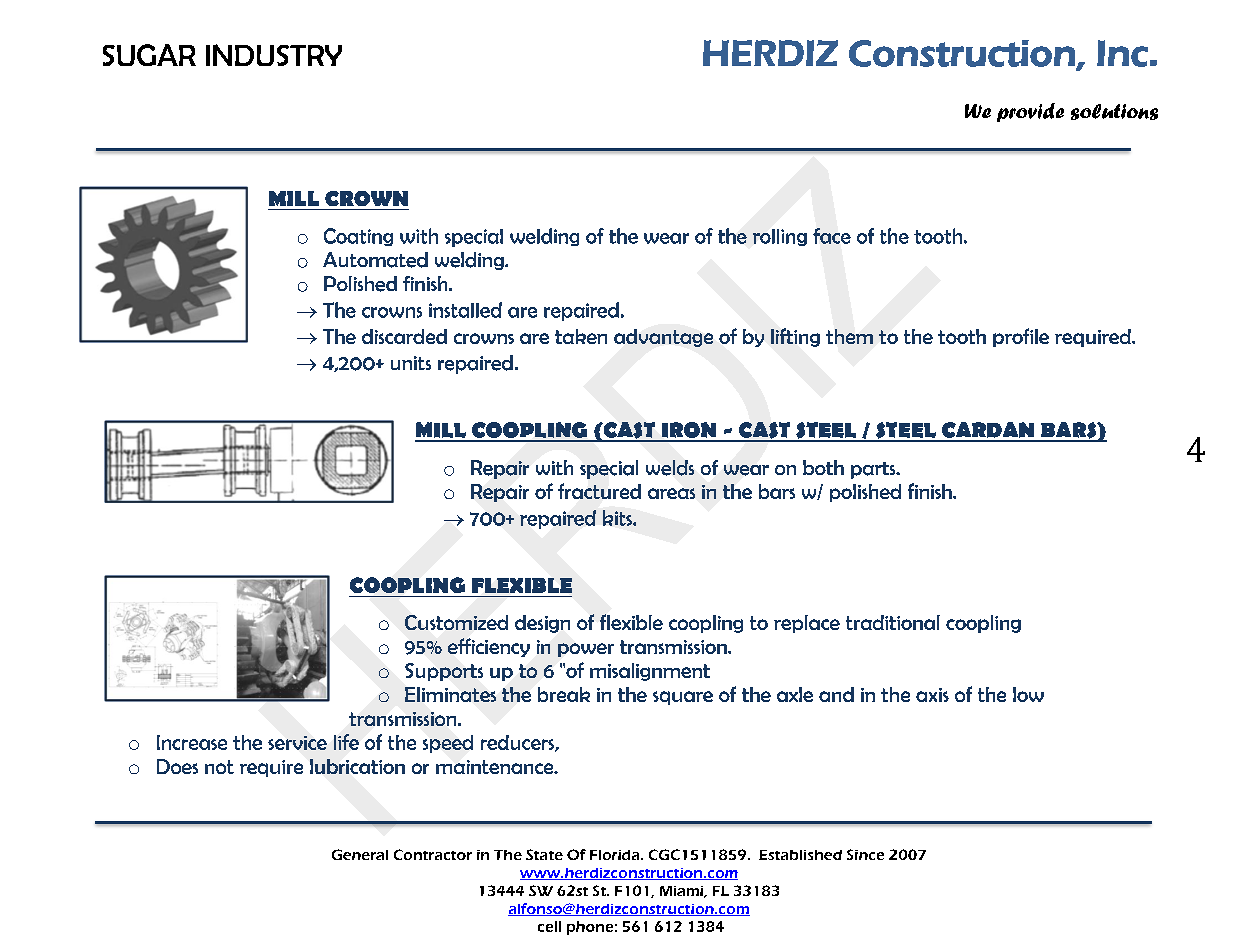 The width and height of the screenshot is (1233, 952). What do you see at coordinates (360, 854) in the screenshot?
I see `General` at bounding box center [360, 854].
